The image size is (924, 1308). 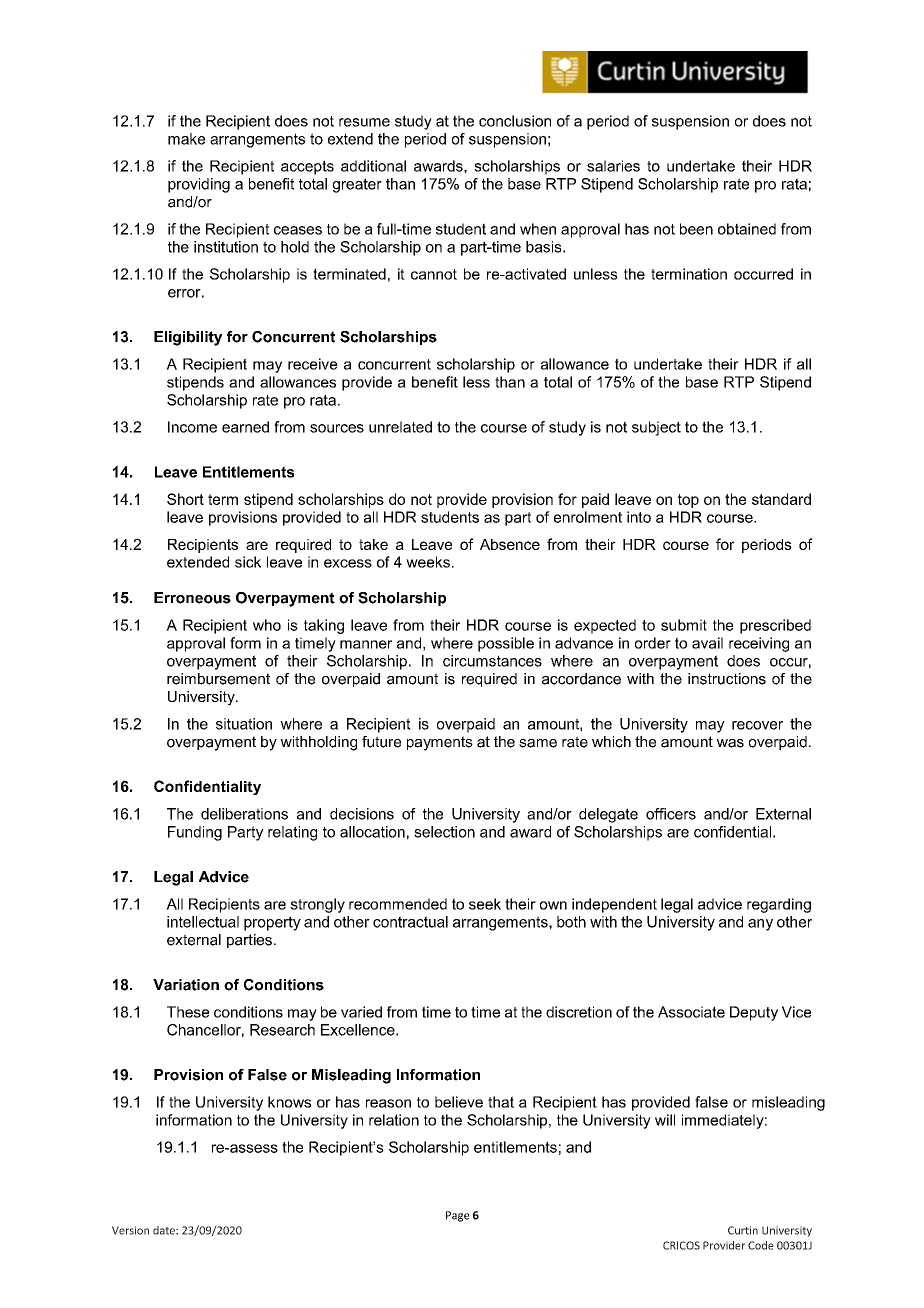 I want to click on Version, so click(x=130, y=1230).
